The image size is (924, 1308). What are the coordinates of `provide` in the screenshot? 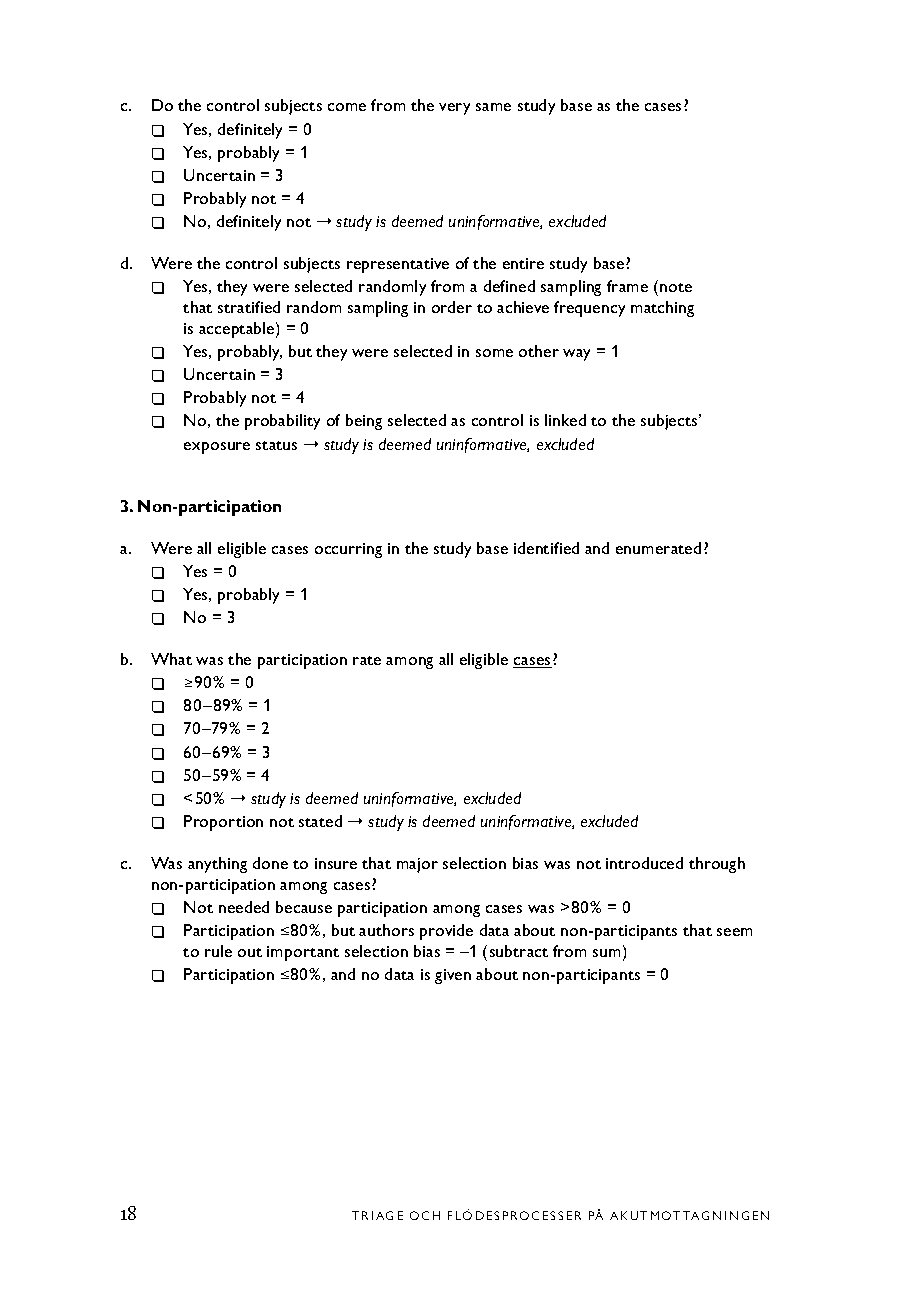 It's located at (446, 932).
